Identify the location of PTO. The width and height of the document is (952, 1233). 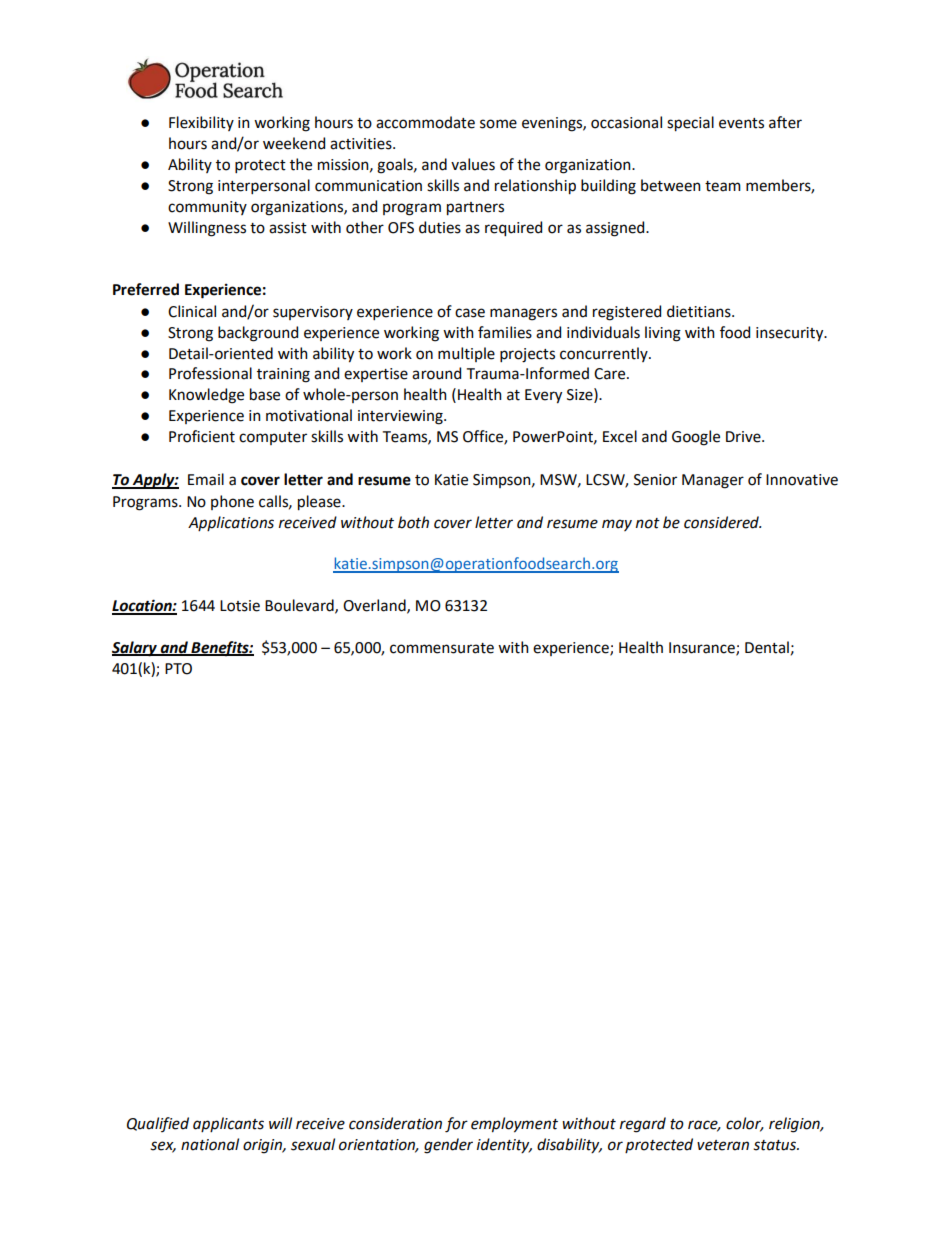
(178, 669).
